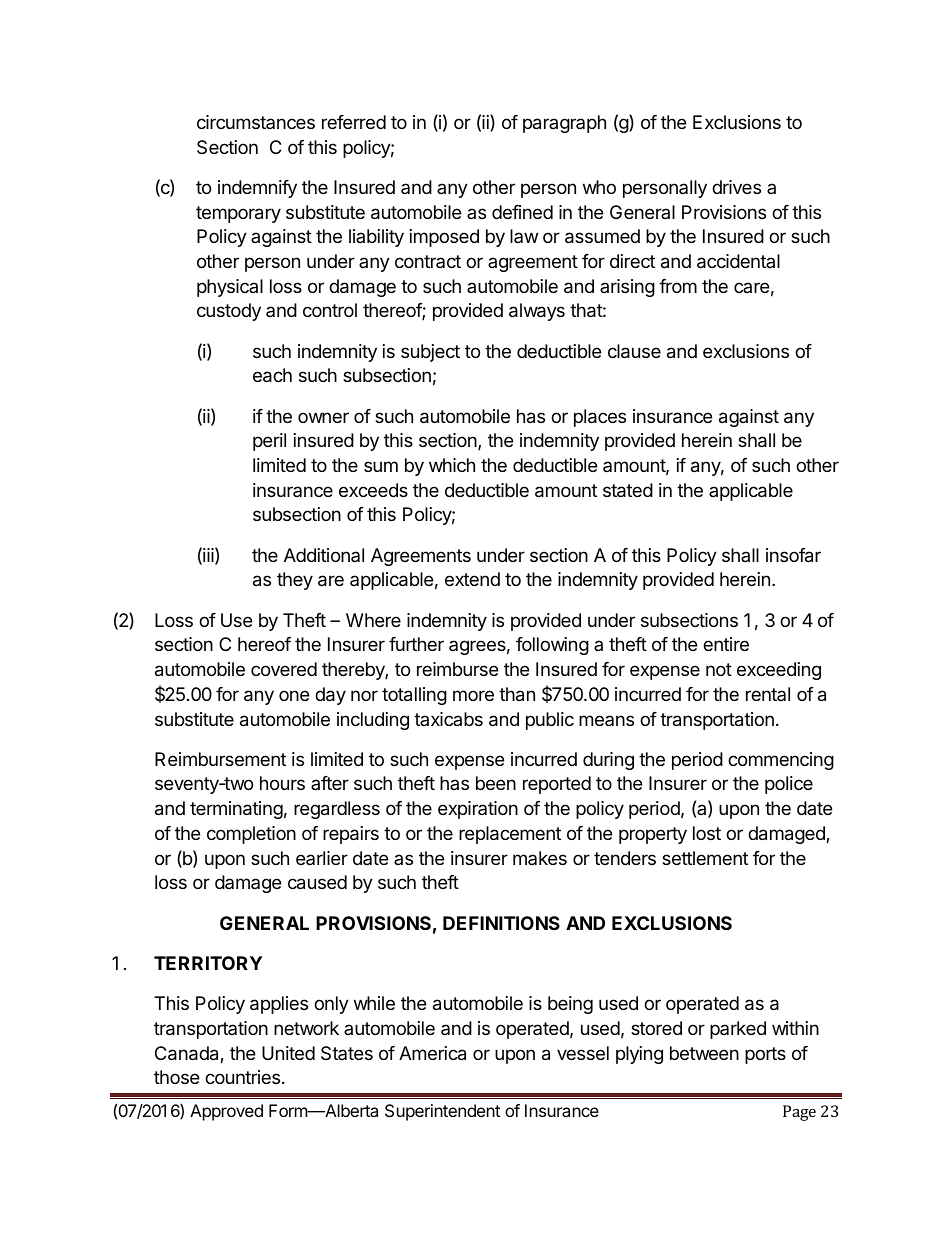  I want to click on circumstances, so click(256, 122).
